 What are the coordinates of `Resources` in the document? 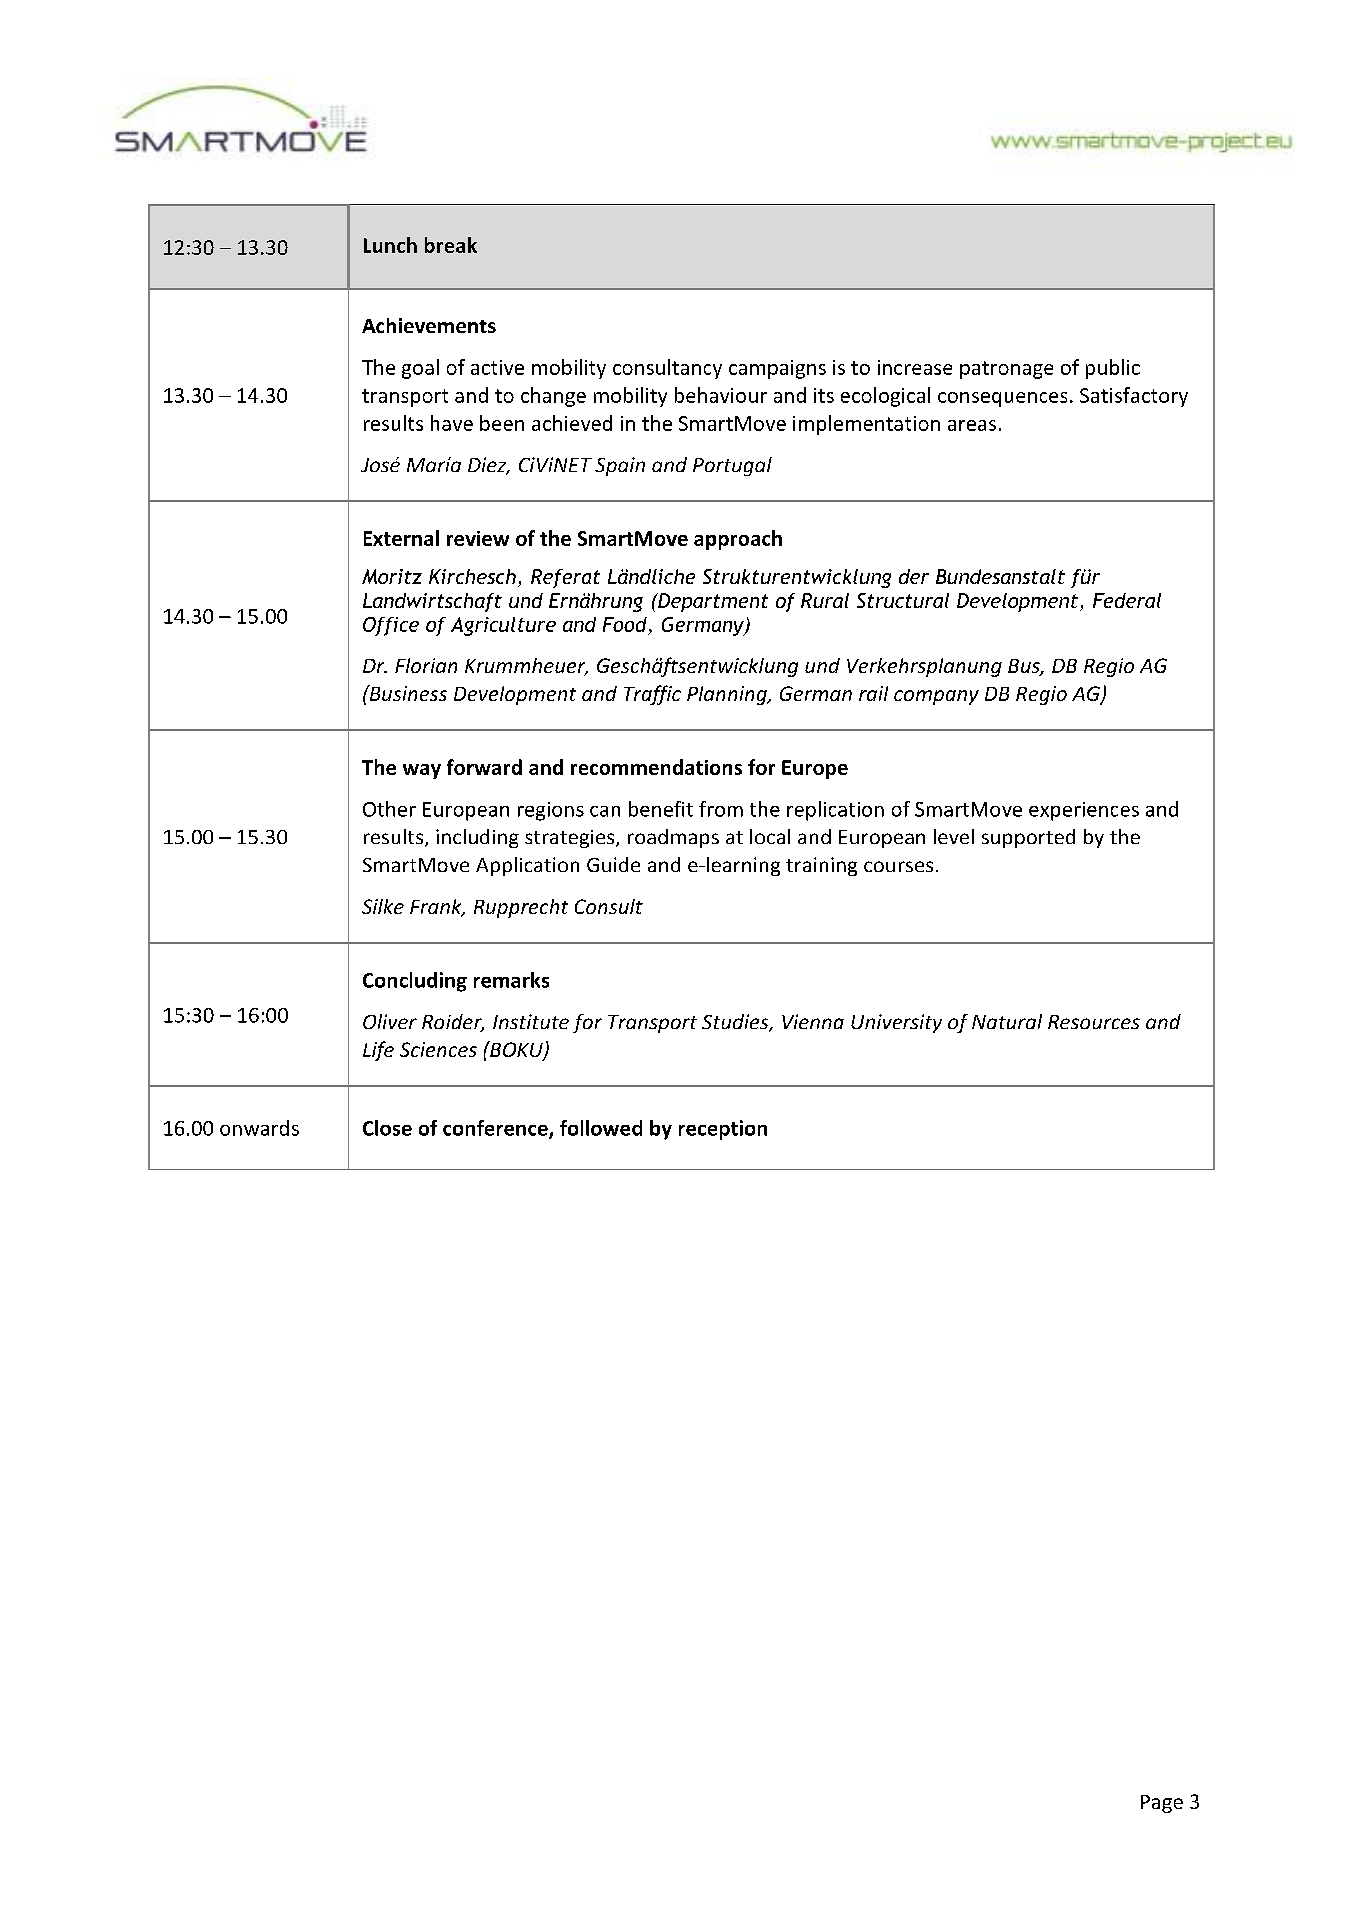 It's located at (1094, 1022).
